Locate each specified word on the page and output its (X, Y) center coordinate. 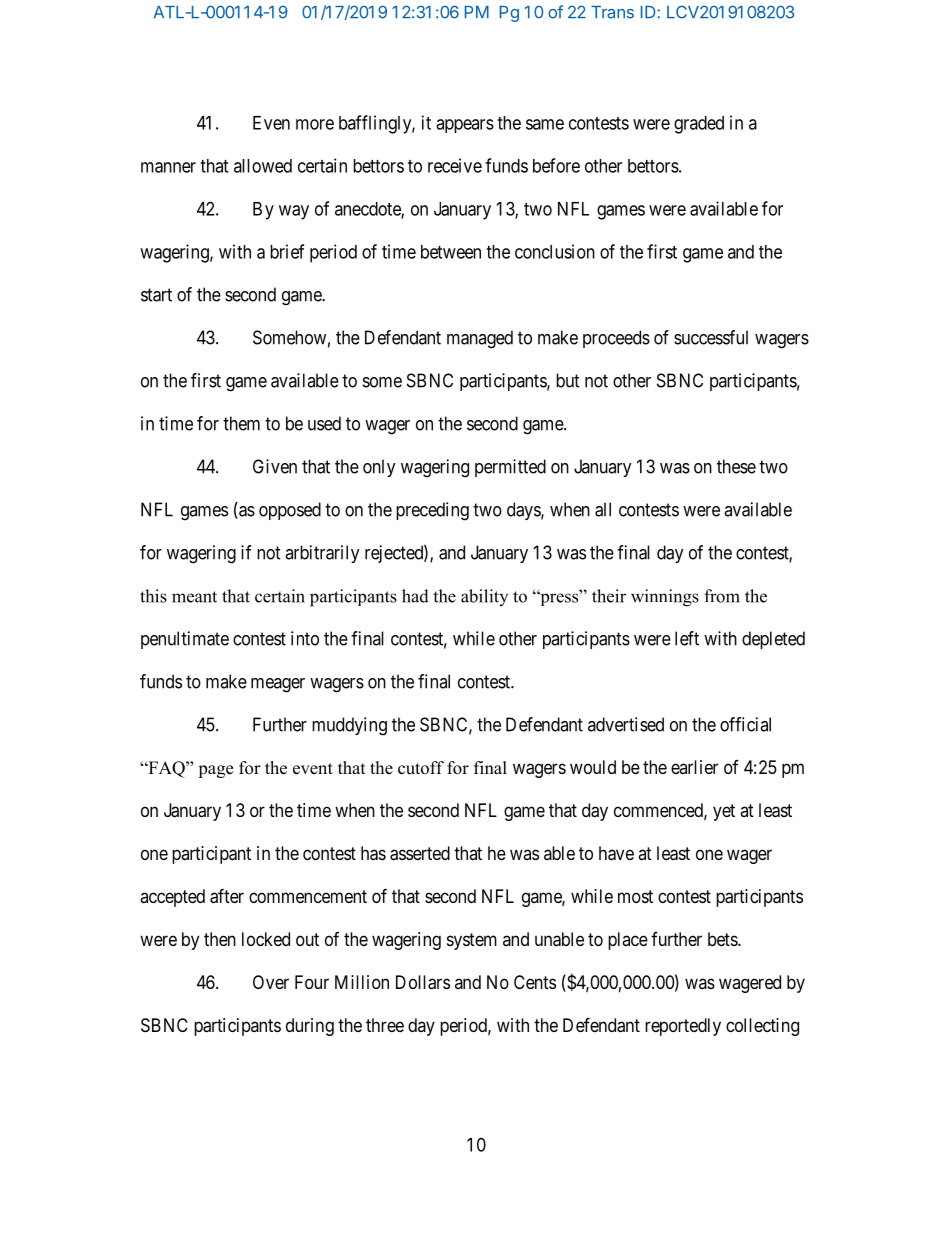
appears (465, 126)
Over (271, 982)
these (736, 466)
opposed (290, 511)
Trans (612, 12)
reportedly (683, 1027)
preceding (432, 511)
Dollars (423, 982)
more (315, 124)
